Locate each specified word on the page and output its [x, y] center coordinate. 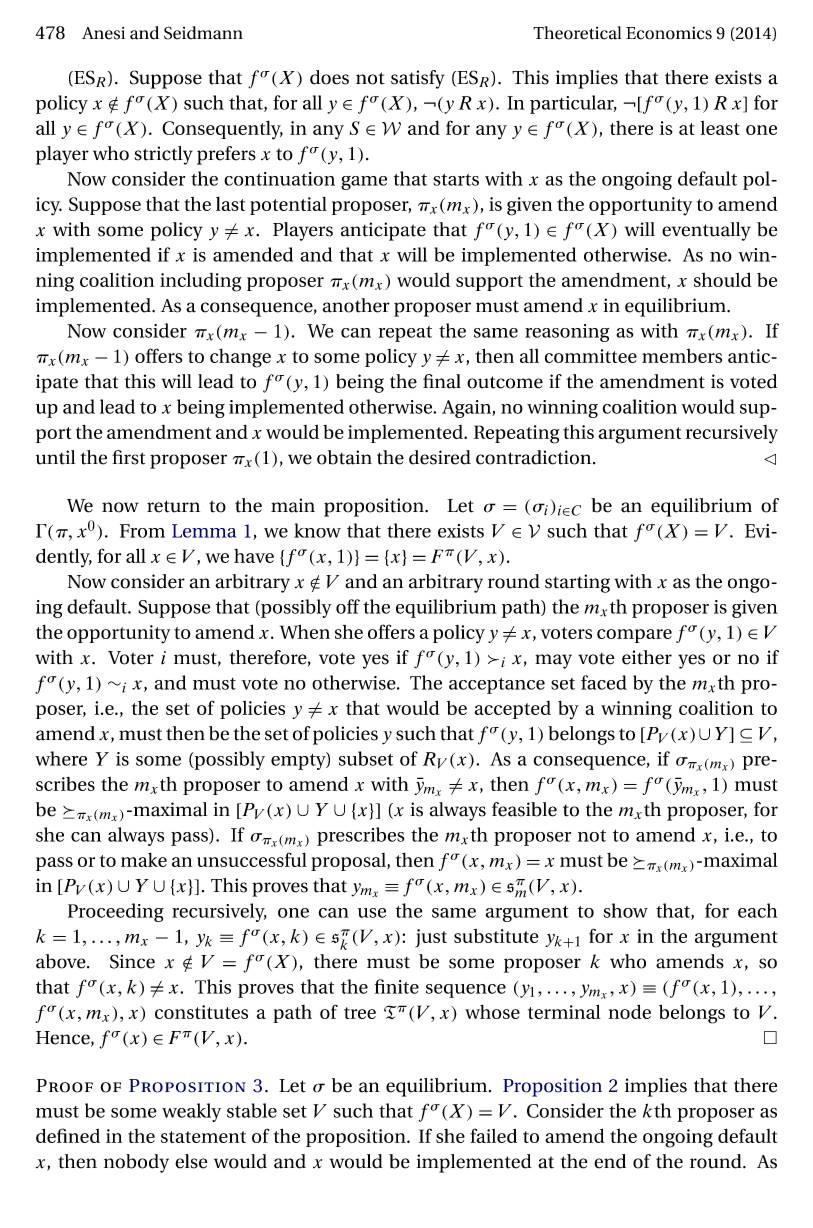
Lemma [204, 531]
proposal [349, 862]
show [625, 910]
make [144, 860]
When [305, 631]
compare [634, 636]
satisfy [418, 79]
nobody [136, 1163]
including [201, 282]
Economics [669, 33]
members [682, 356]
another [356, 305]
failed [493, 1135]
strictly [163, 155]
